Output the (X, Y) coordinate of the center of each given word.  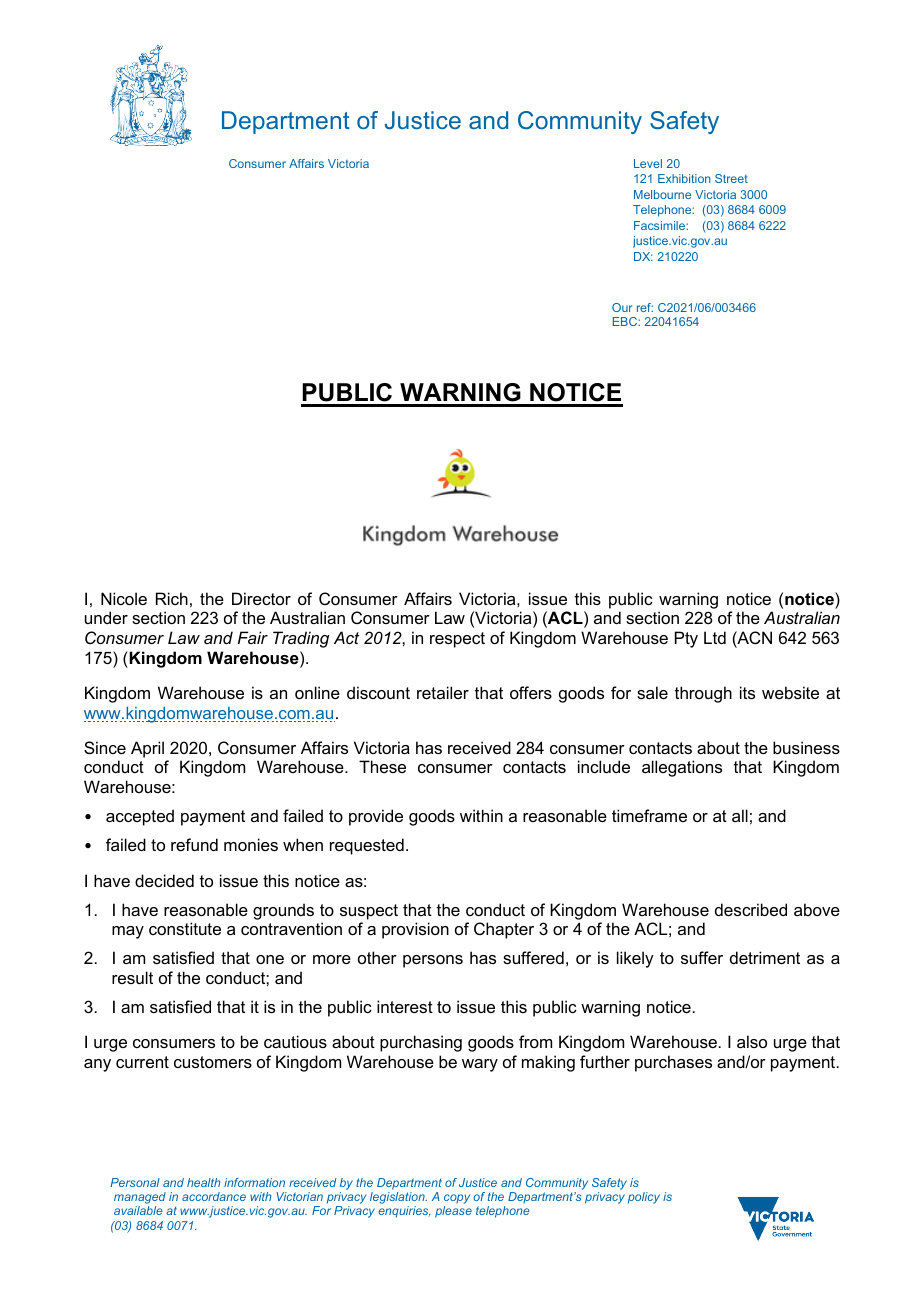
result (132, 977)
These (382, 766)
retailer (443, 692)
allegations (682, 768)
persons (433, 961)
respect (457, 640)
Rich (172, 598)
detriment (765, 957)
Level (648, 163)
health (203, 1182)
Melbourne (662, 194)
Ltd (715, 637)
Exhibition (684, 178)
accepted (140, 817)
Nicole (124, 598)
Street (731, 178)
